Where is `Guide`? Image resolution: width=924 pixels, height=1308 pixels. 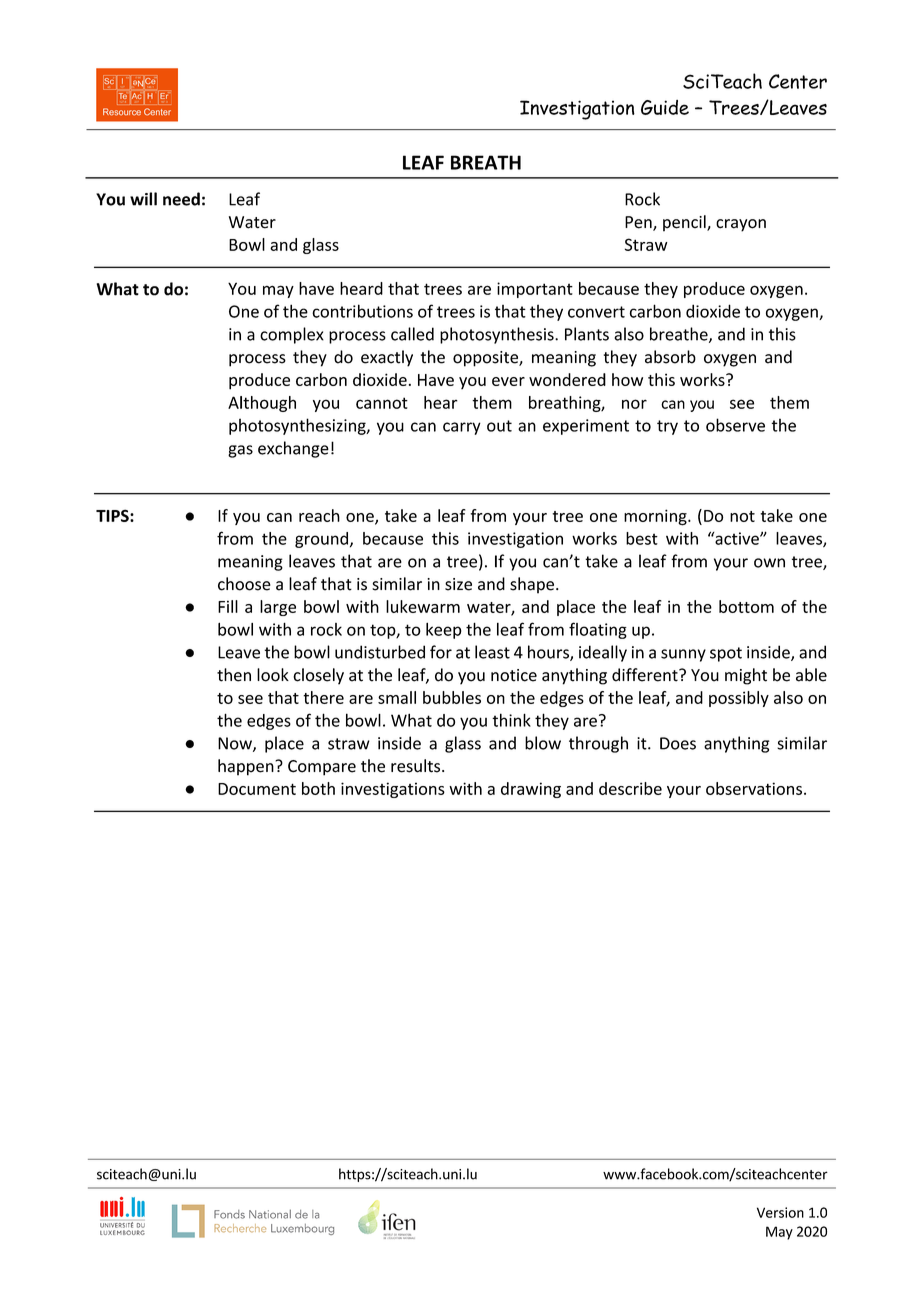
Guide is located at coordinates (665, 107).
